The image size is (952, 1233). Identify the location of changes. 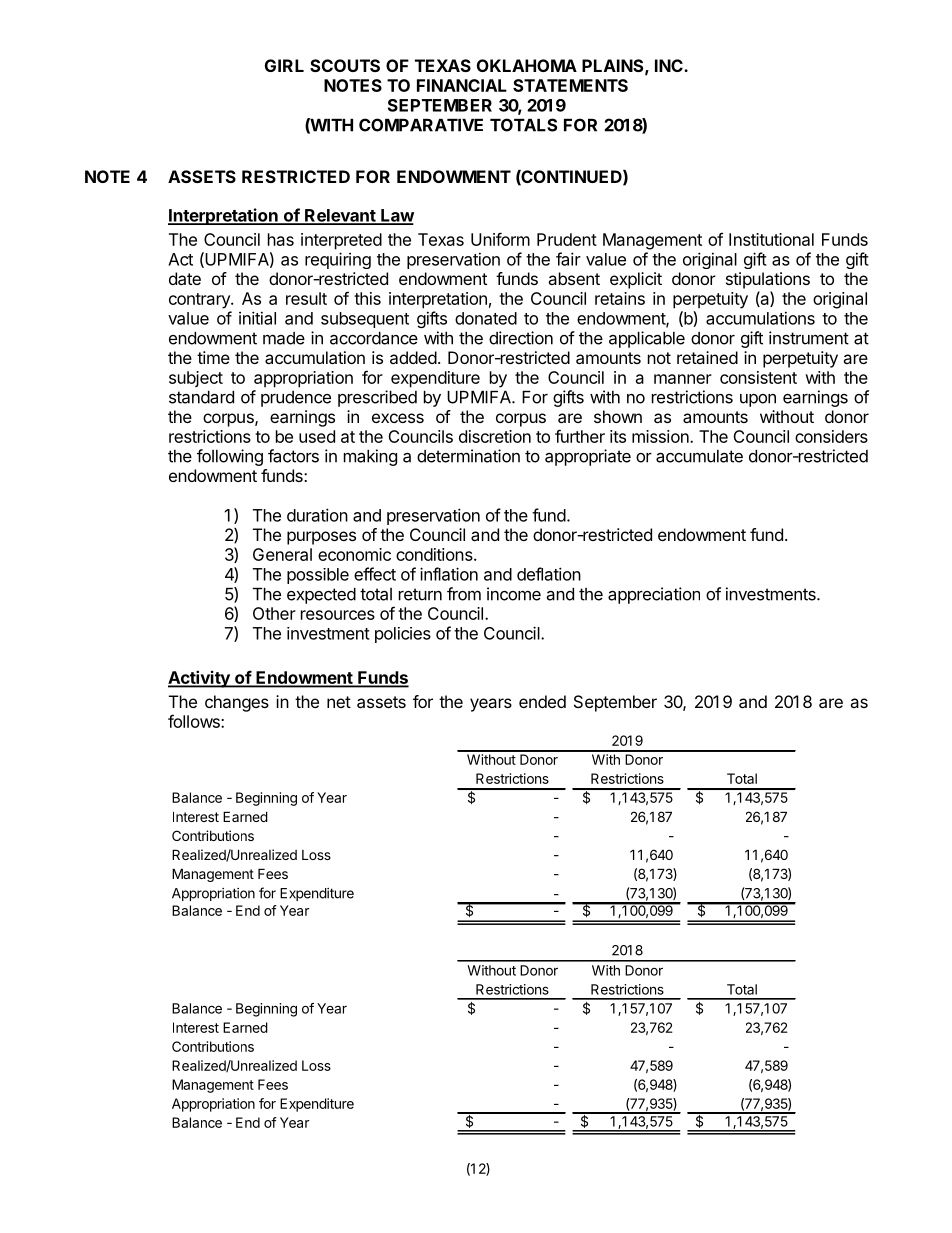
(237, 703).
